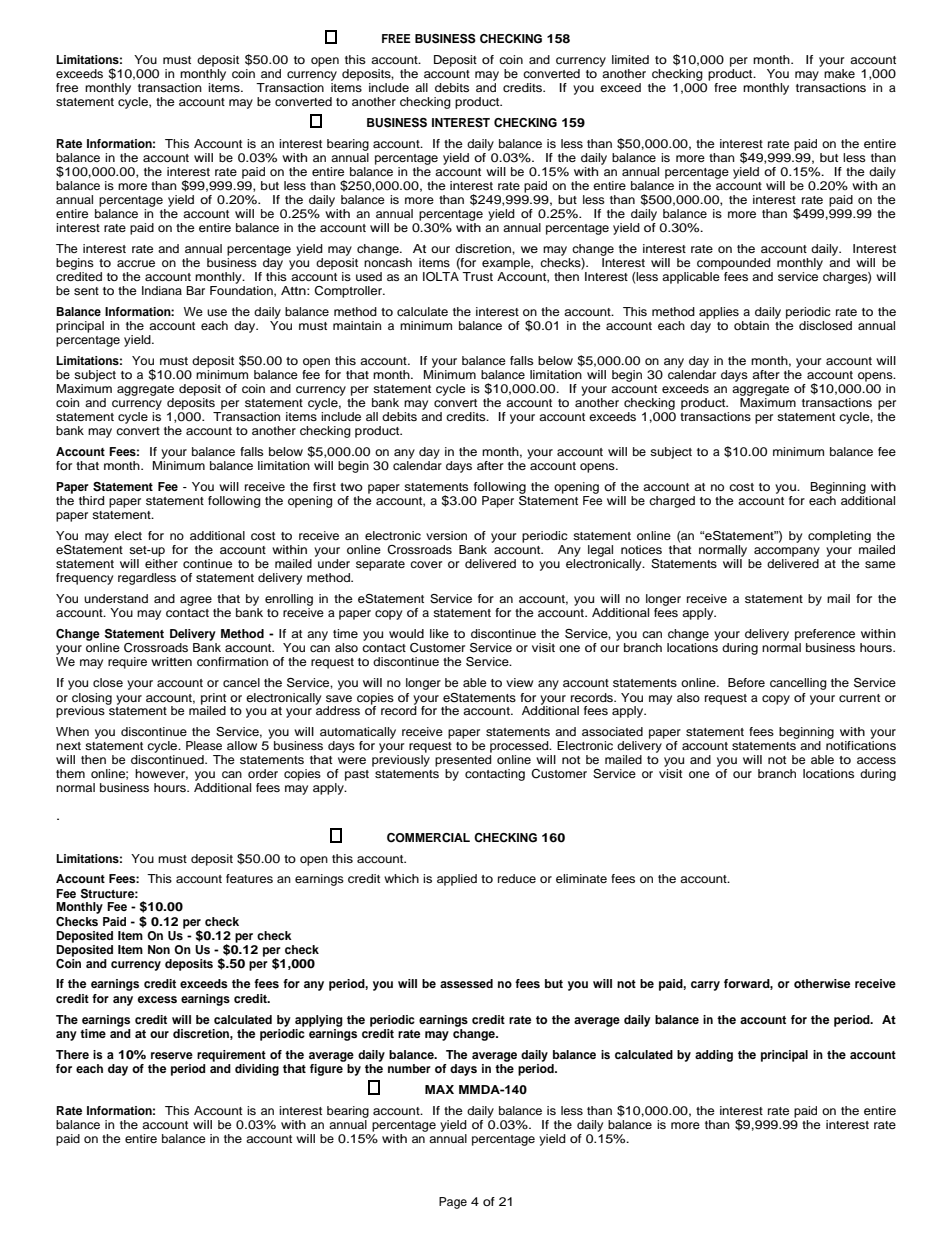  Describe the element at coordinates (172, 1055) in the screenshot. I see `reserve` at that location.
